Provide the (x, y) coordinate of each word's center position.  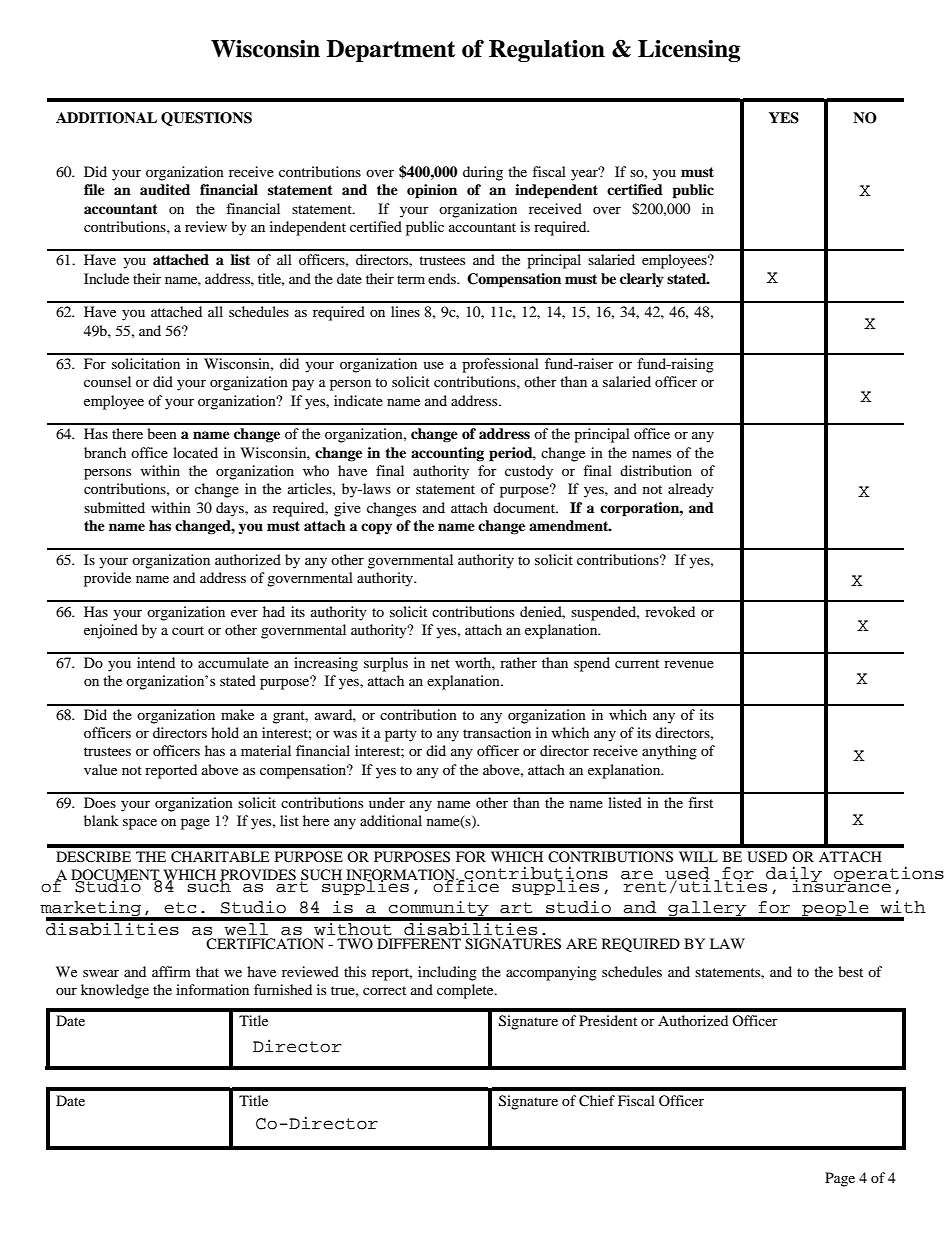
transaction (497, 732)
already (691, 490)
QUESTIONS (206, 119)
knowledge (115, 991)
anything (669, 752)
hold (225, 732)
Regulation (547, 51)
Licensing (689, 51)
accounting (447, 454)
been (162, 433)
